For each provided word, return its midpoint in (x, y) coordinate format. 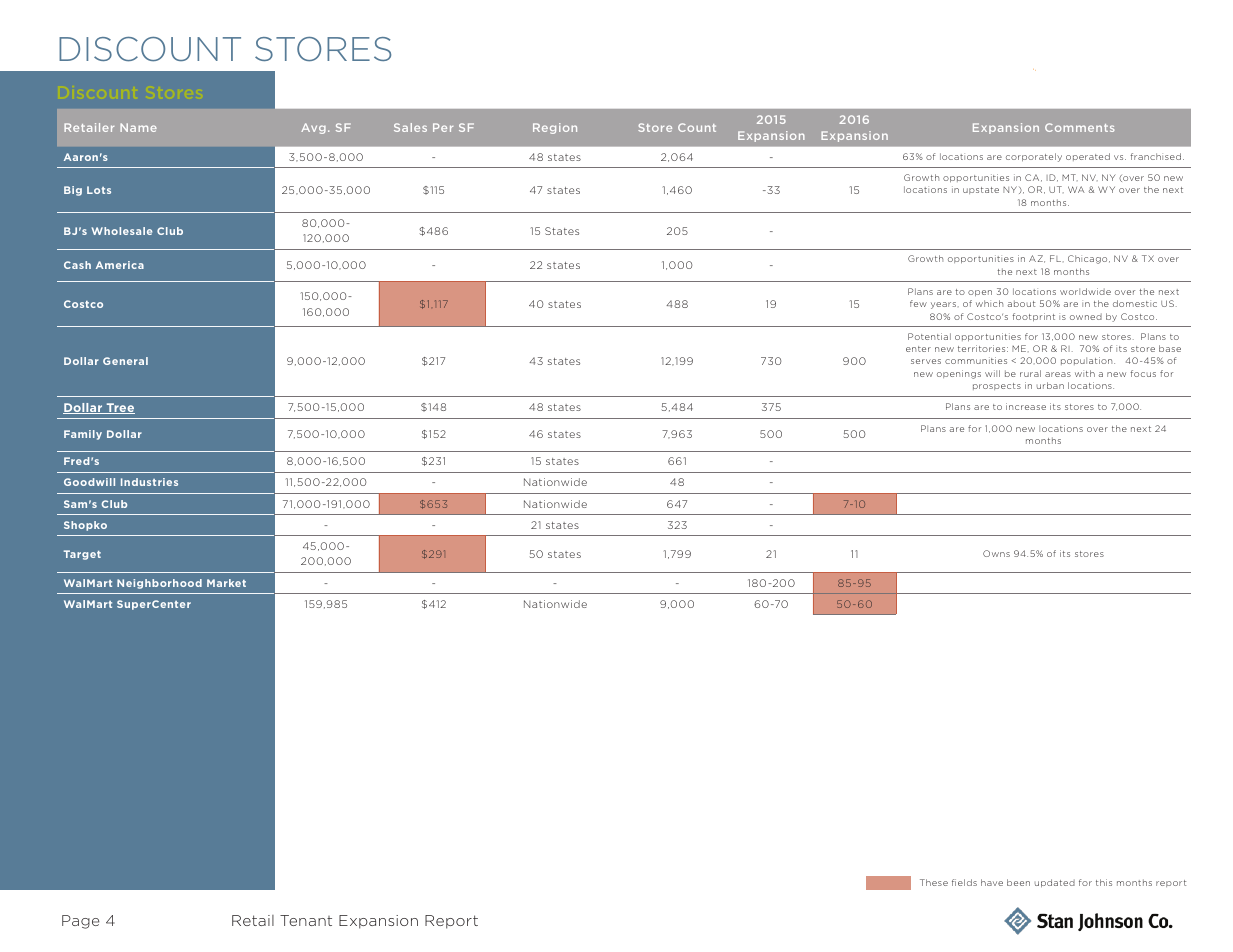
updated (1055, 883)
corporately (1034, 157)
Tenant (306, 920)
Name (138, 127)
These (934, 882)
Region (555, 128)
